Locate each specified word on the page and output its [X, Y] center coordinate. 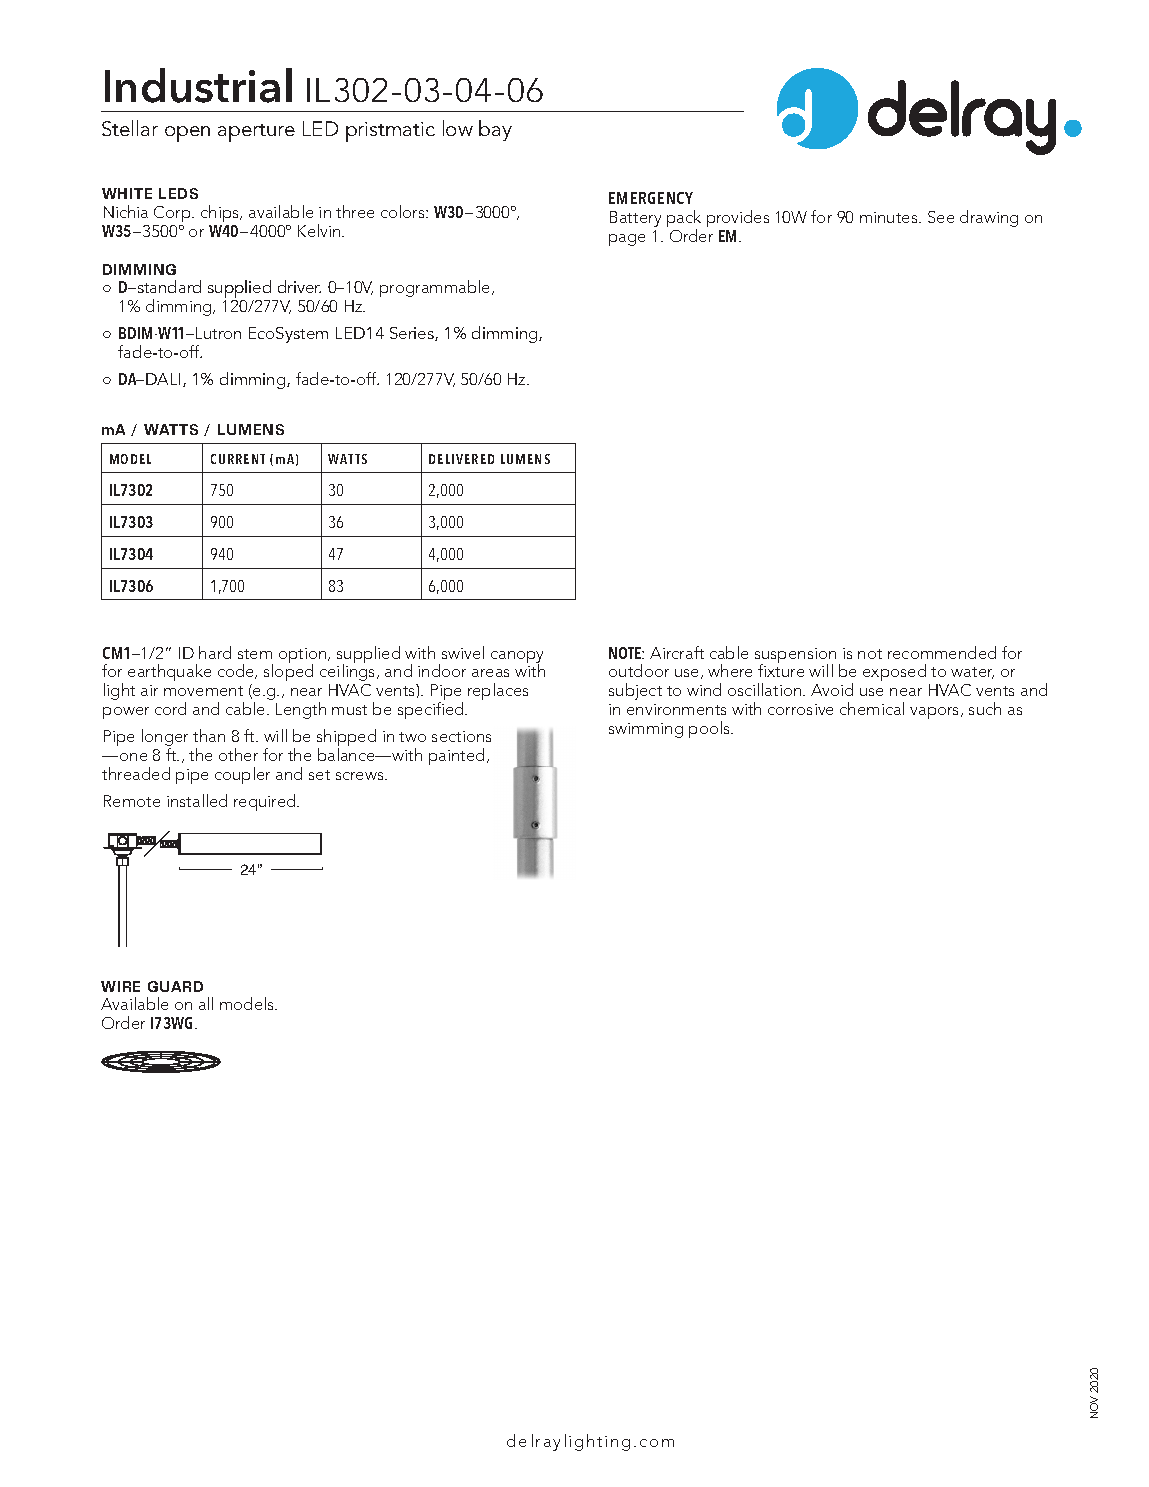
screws [361, 776]
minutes [890, 217]
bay [495, 130]
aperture [256, 133]
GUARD [175, 986]
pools [710, 729]
